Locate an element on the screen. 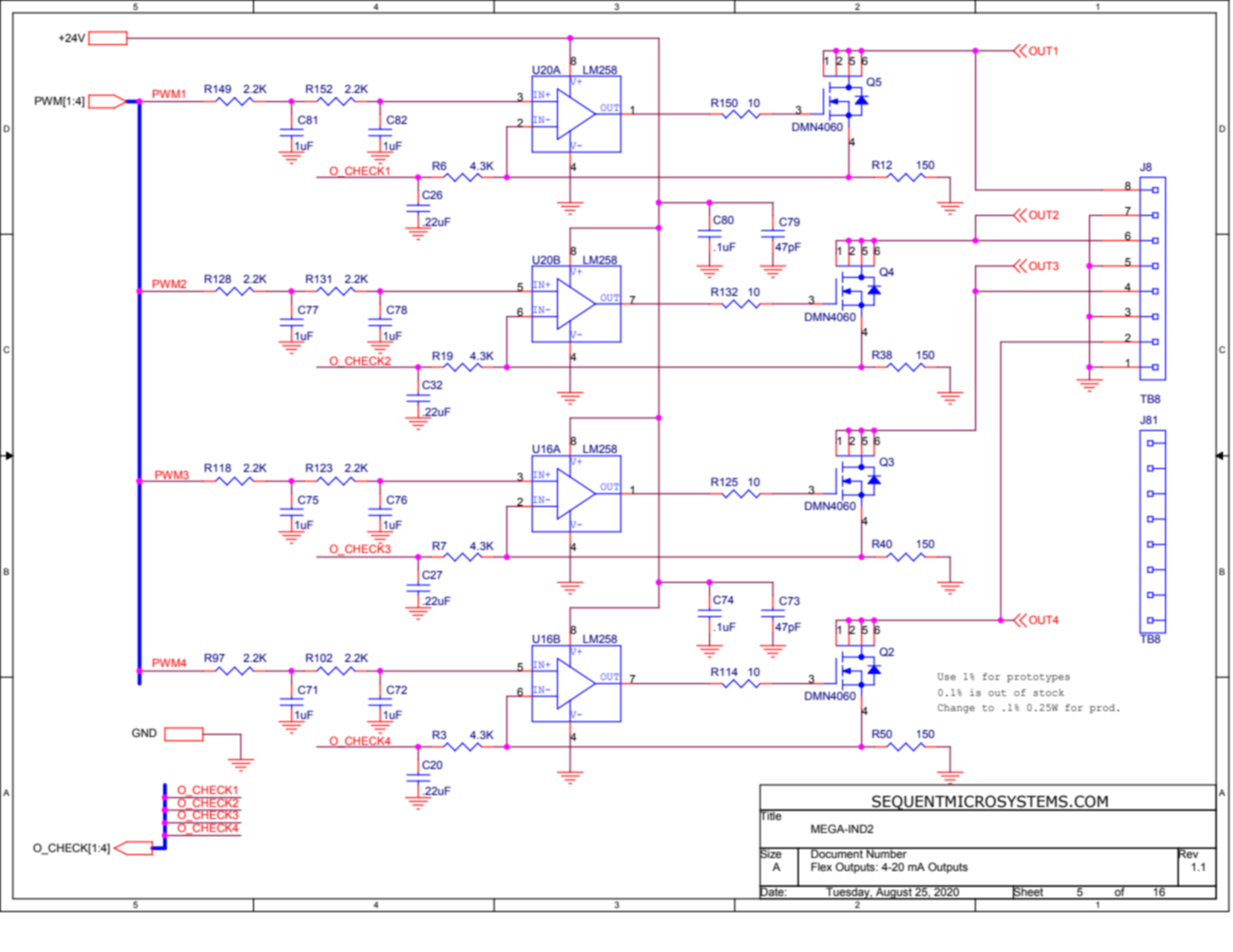  Use is located at coordinates (947, 676).
